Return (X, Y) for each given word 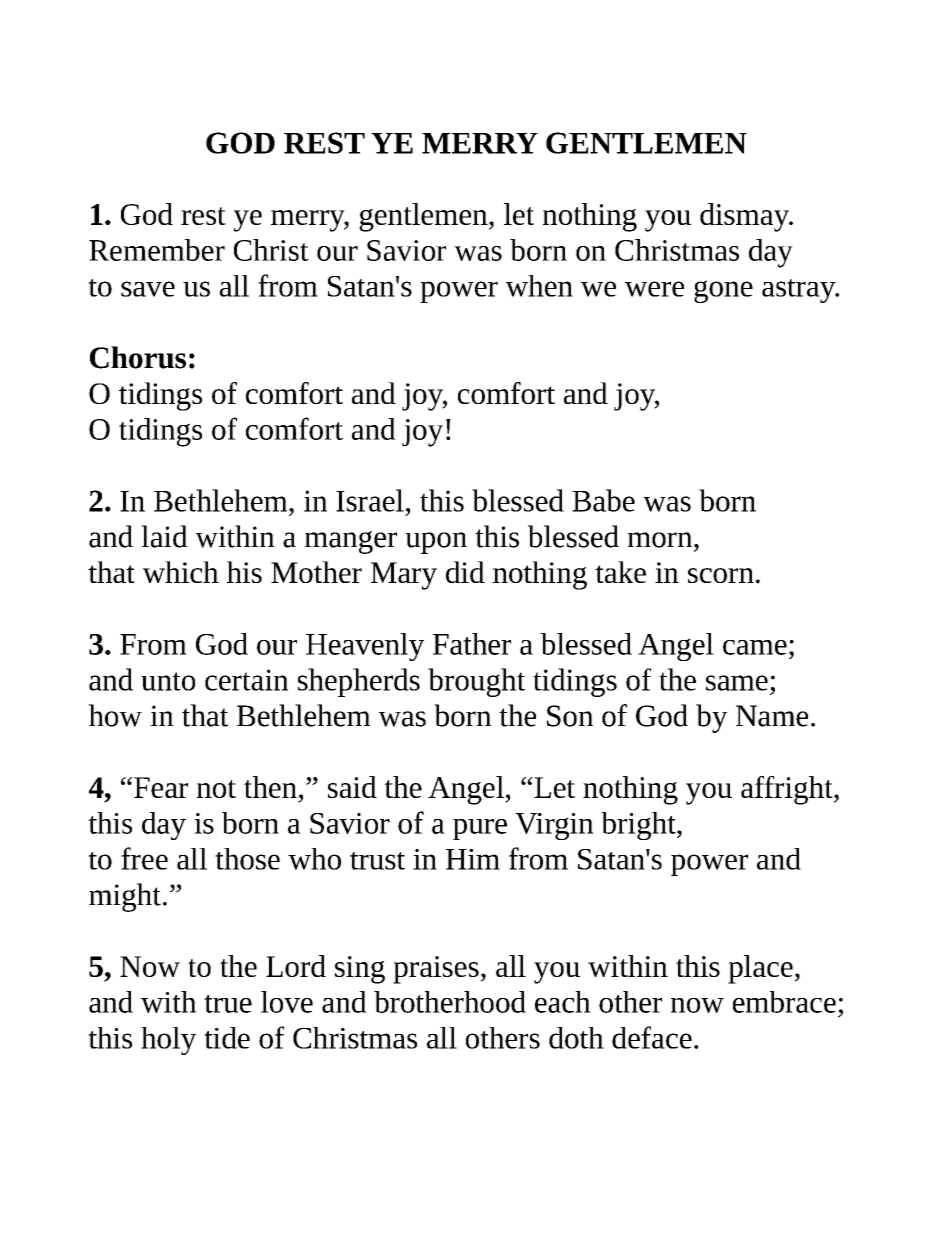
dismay (745, 217)
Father (472, 644)
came (755, 647)
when (539, 286)
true (228, 1004)
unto (168, 681)
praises (436, 970)
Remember (157, 250)
